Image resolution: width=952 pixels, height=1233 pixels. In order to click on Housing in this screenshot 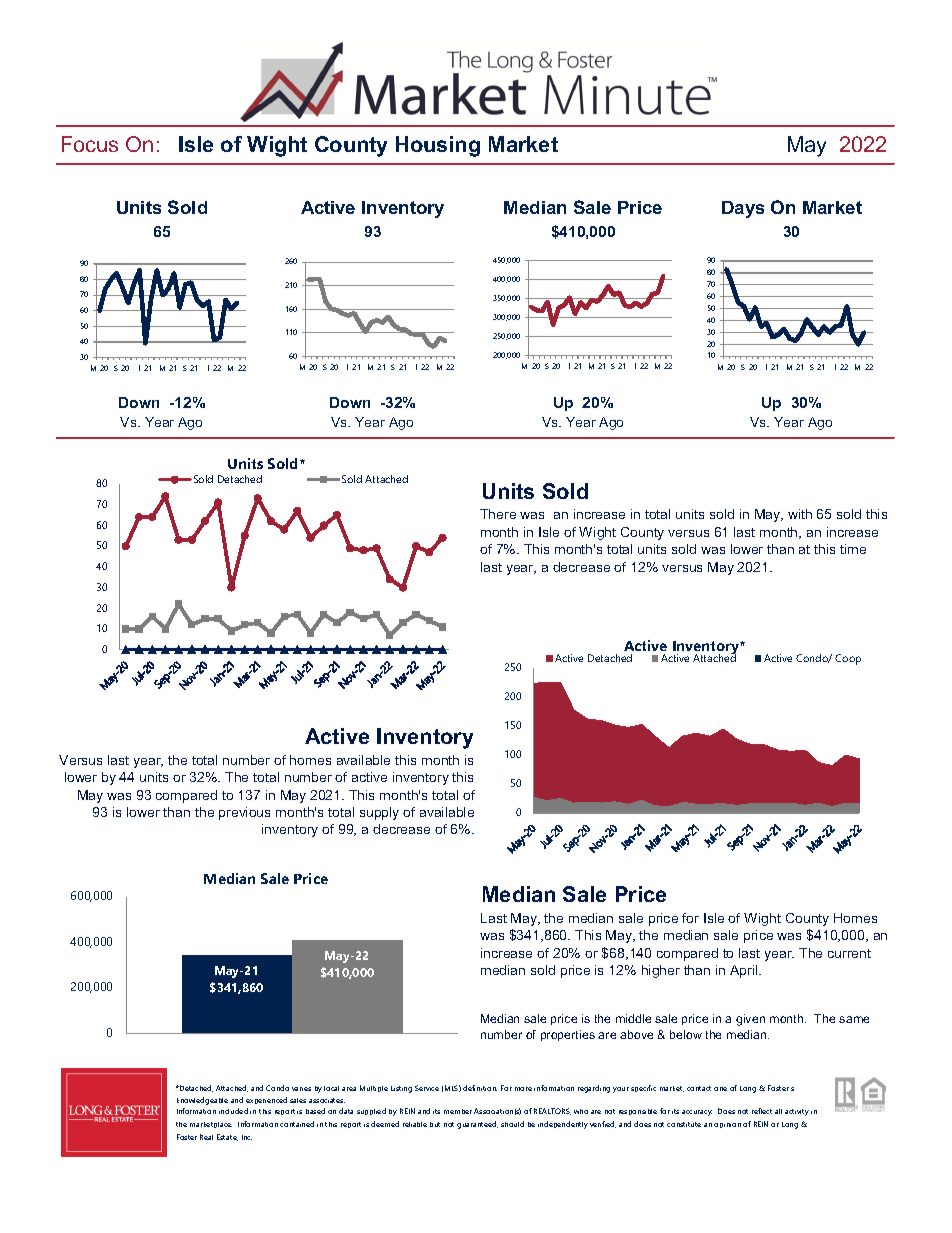, I will do `click(438, 146)`.
